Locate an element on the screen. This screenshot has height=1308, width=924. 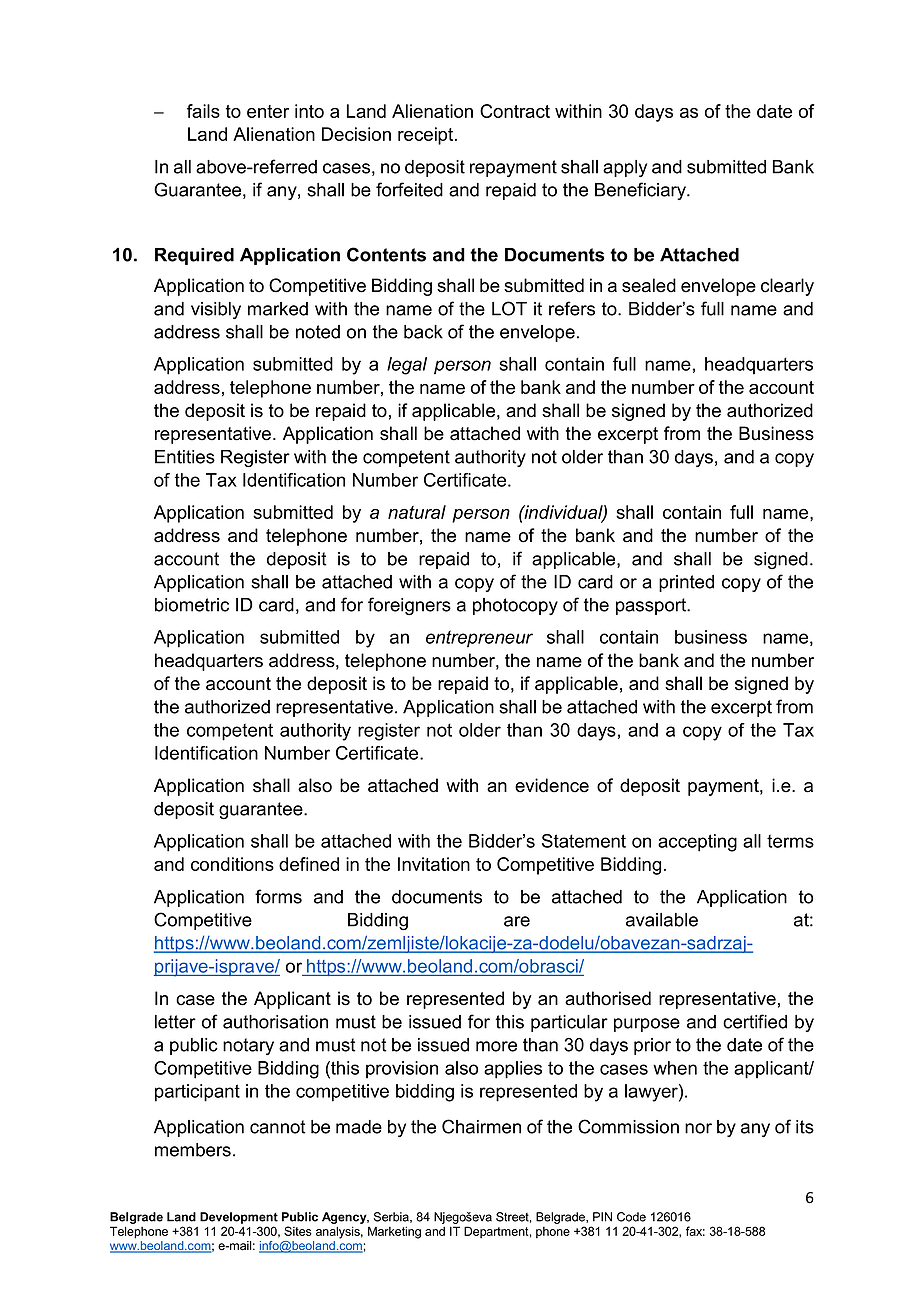
enter is located at coordinates (268, 111).
